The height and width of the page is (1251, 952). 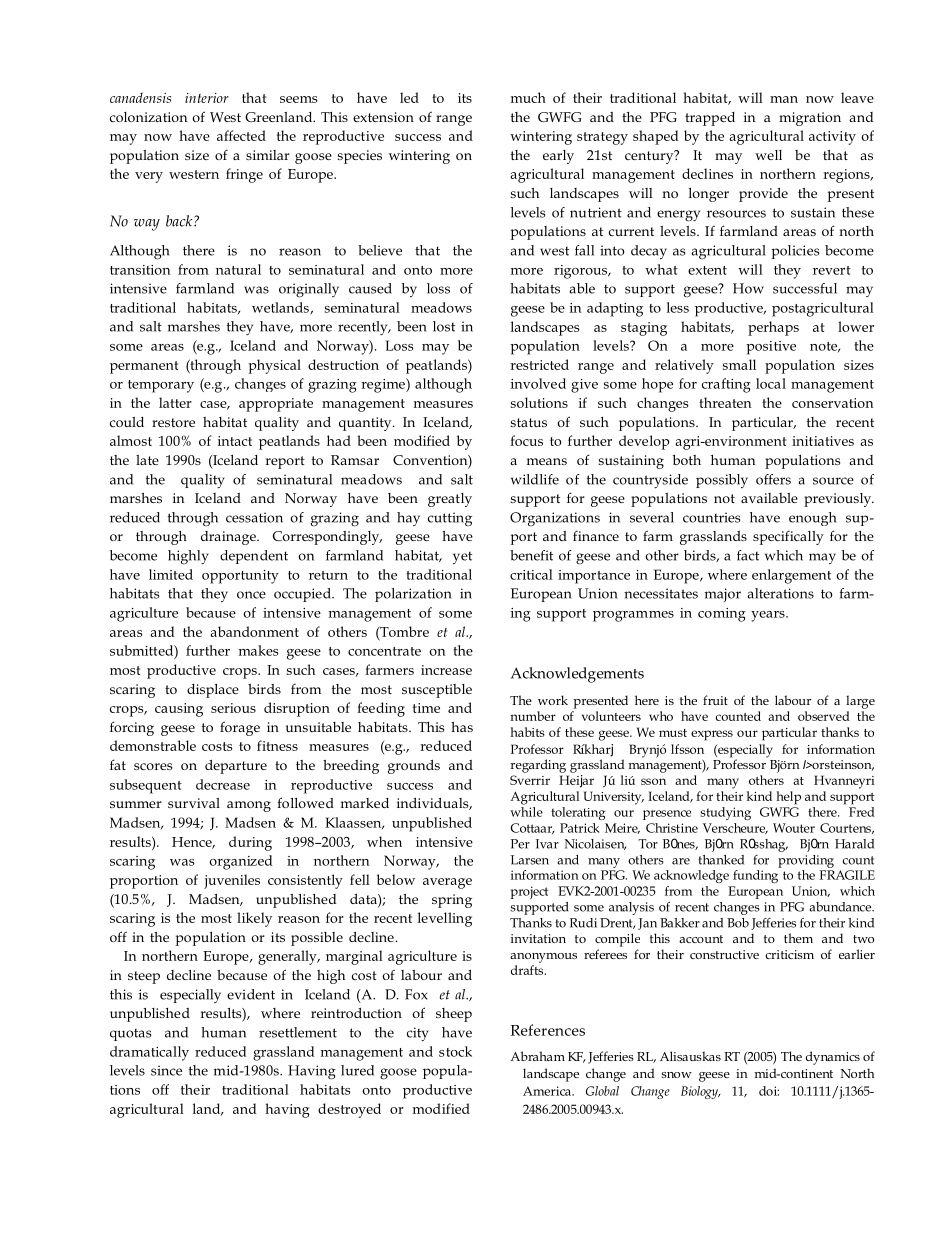 I want to click on much, so click(x=528, y=97).
